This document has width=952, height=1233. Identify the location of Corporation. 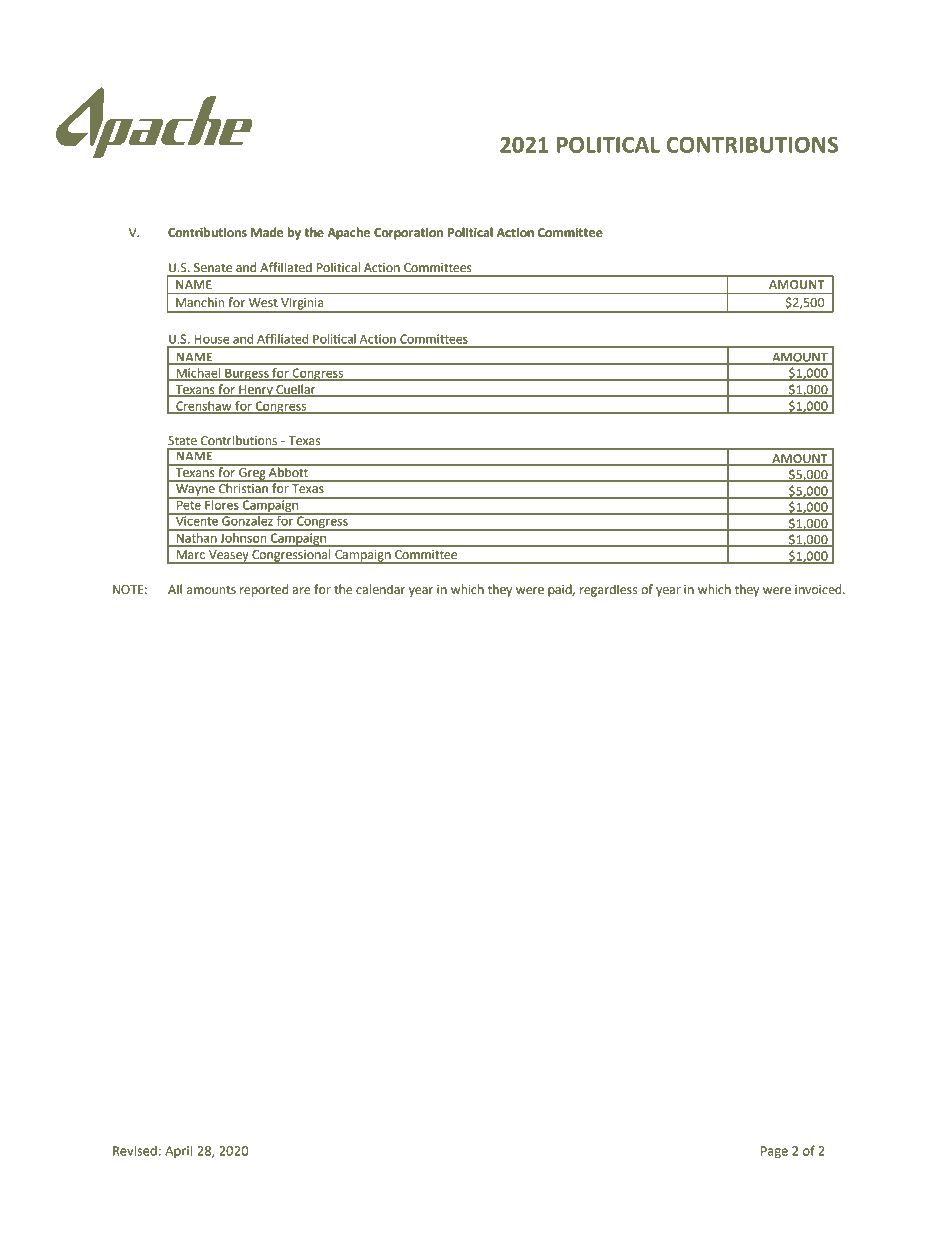
(408, 234).
